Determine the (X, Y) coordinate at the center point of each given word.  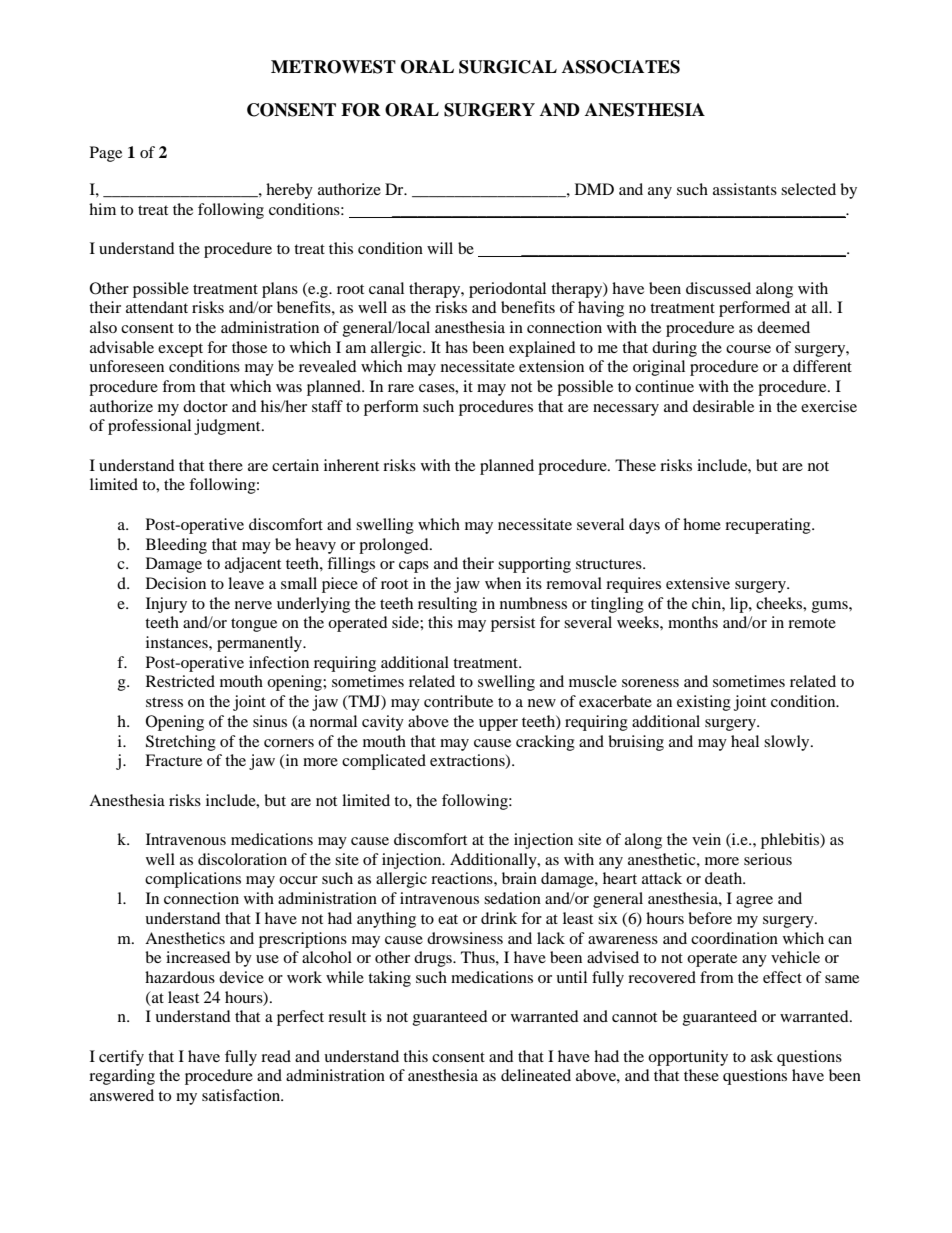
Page (106, 154)
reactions (463, 878)
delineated (536, 1075)
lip (740, 605)
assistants (745, 189)
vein (706, 839)
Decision (176, 583)
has (456, 347)
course (748, 349)
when (503, 583)
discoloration (242, 859)
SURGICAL (508, 67)
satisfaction (242, 1095)
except (180, 350)
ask (762, 1056)
